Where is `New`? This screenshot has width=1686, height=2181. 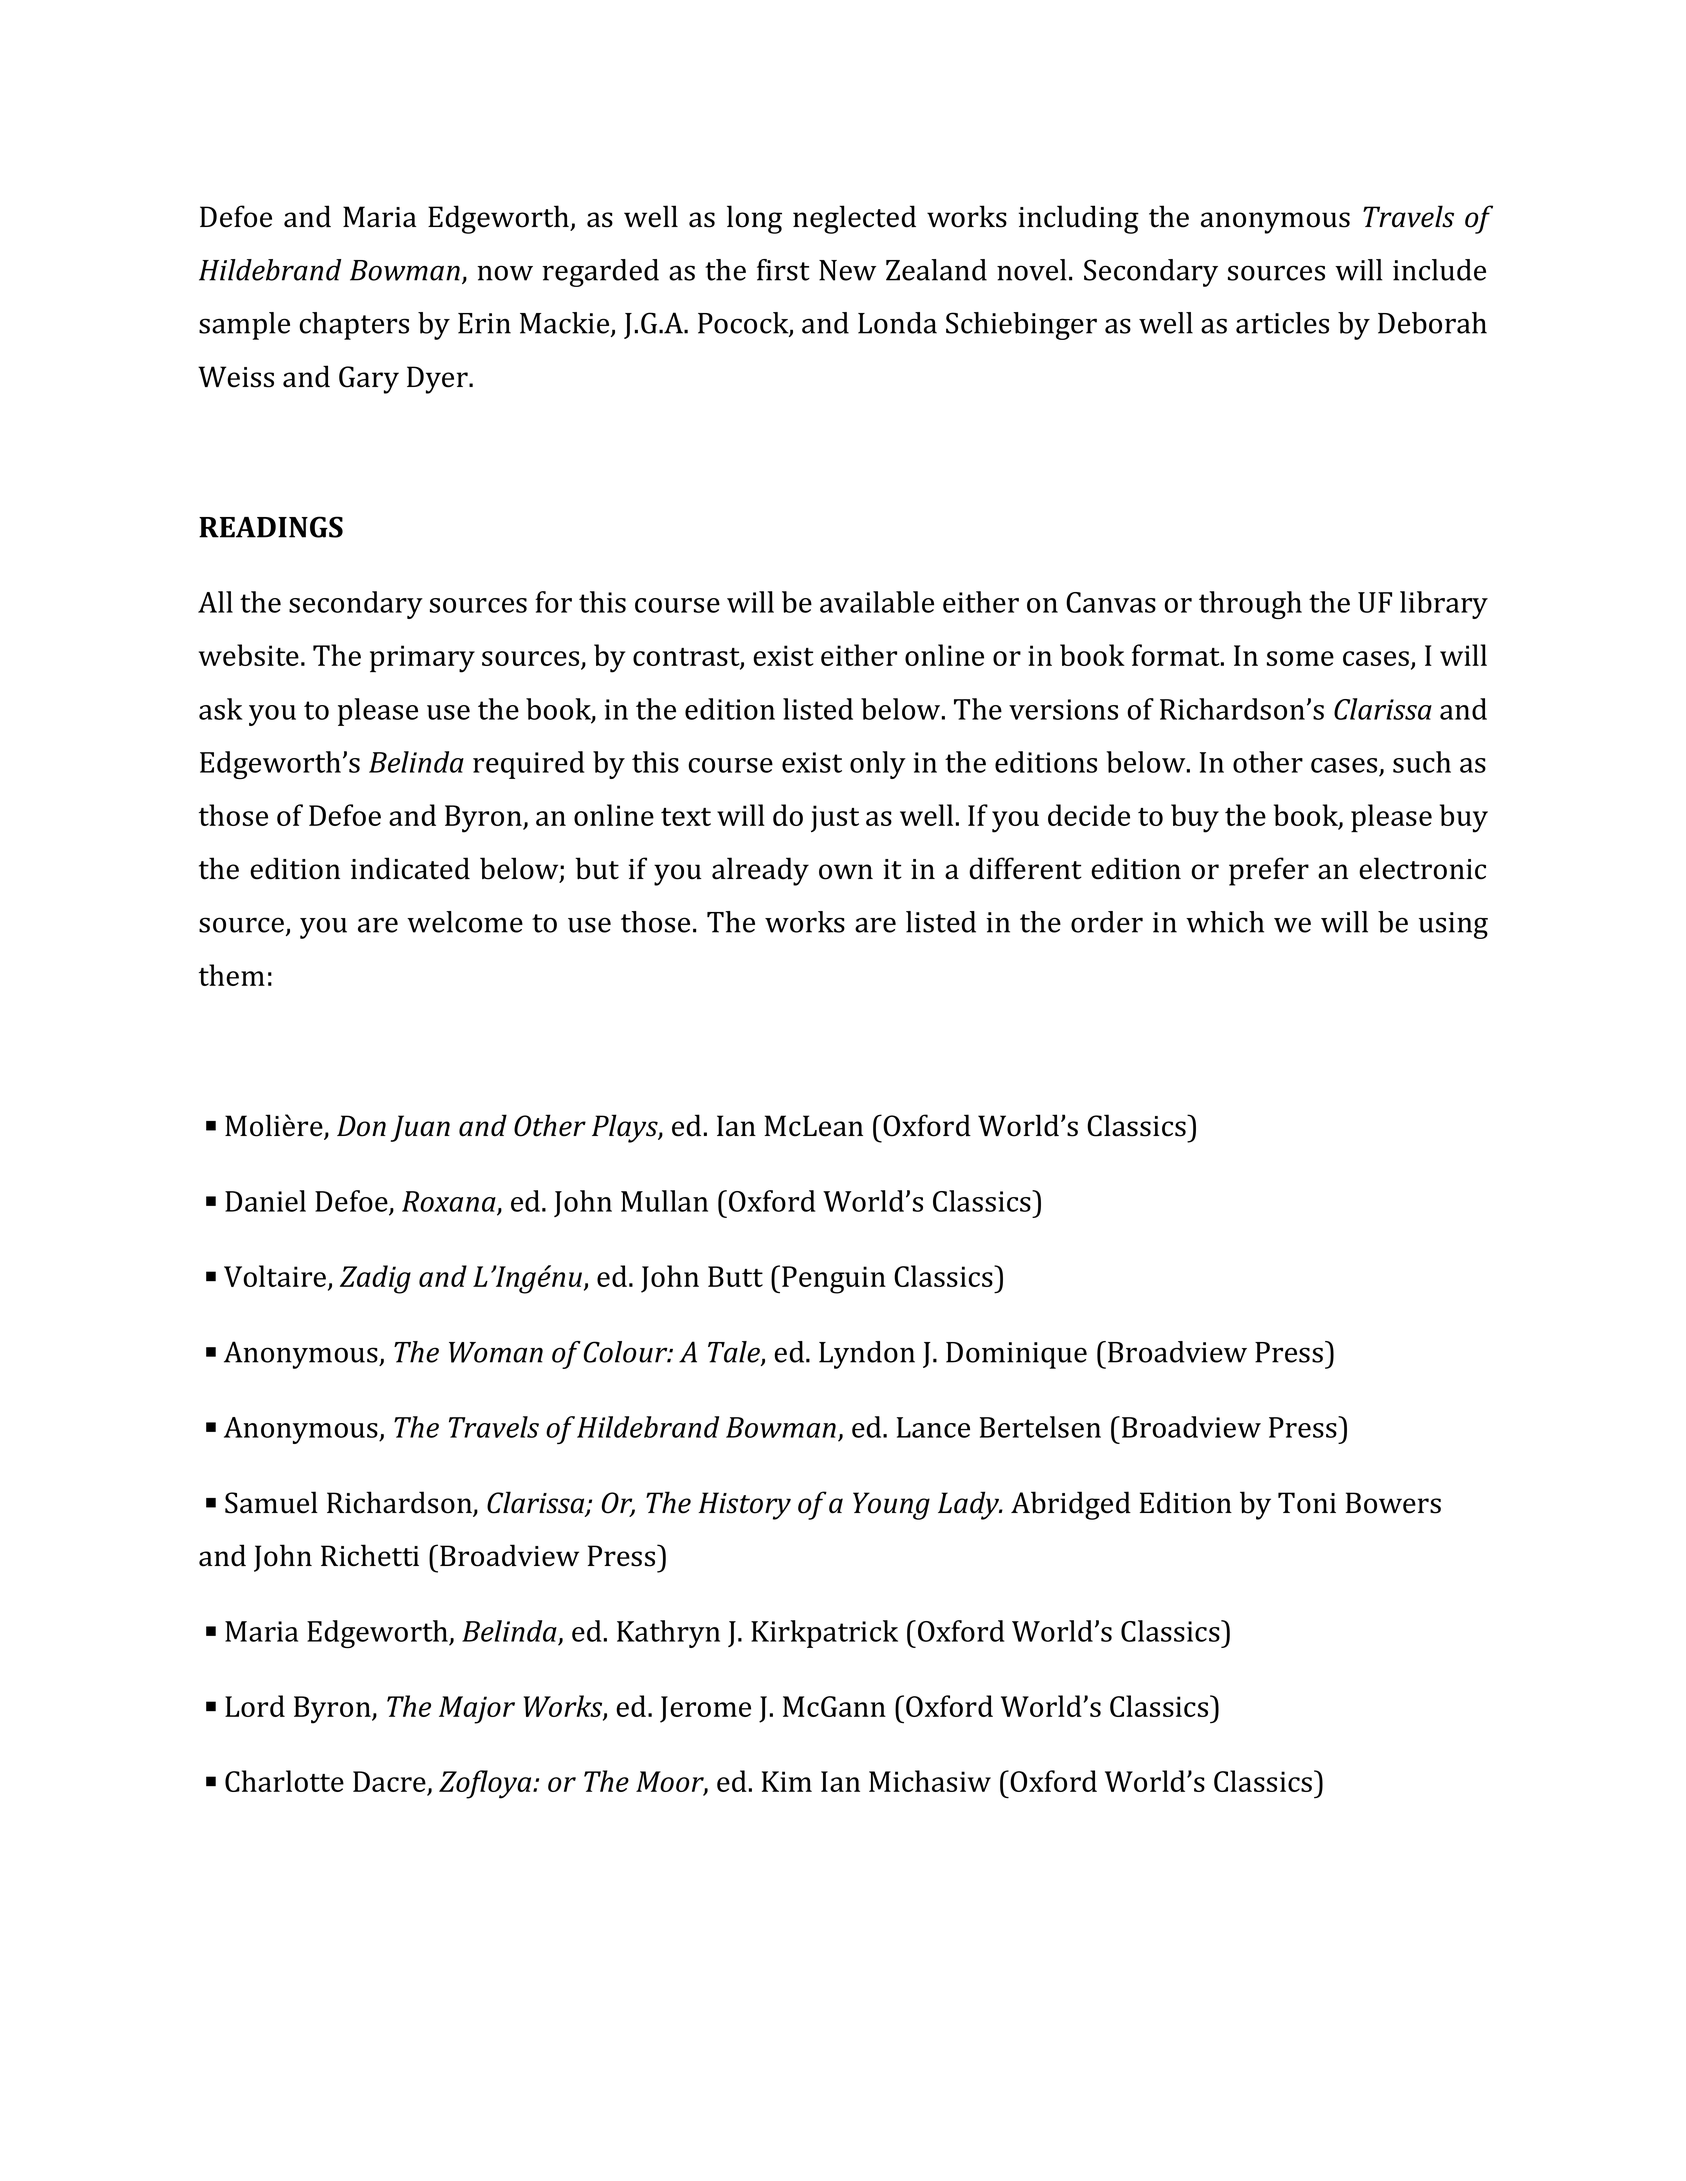 New is located at coordinates (847, 270).
